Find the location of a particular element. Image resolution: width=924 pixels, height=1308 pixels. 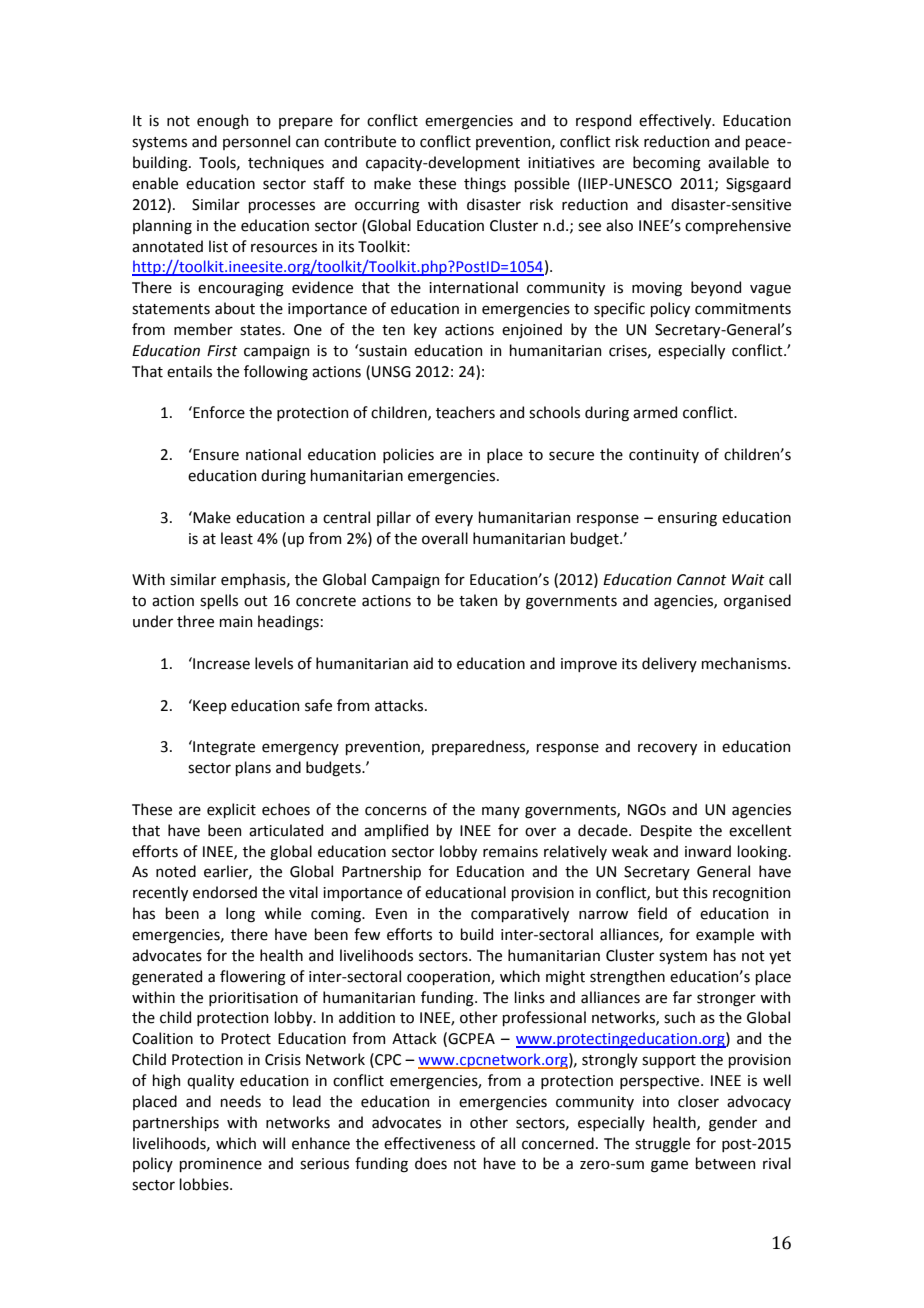

available is located at coordinates (738, 162).
